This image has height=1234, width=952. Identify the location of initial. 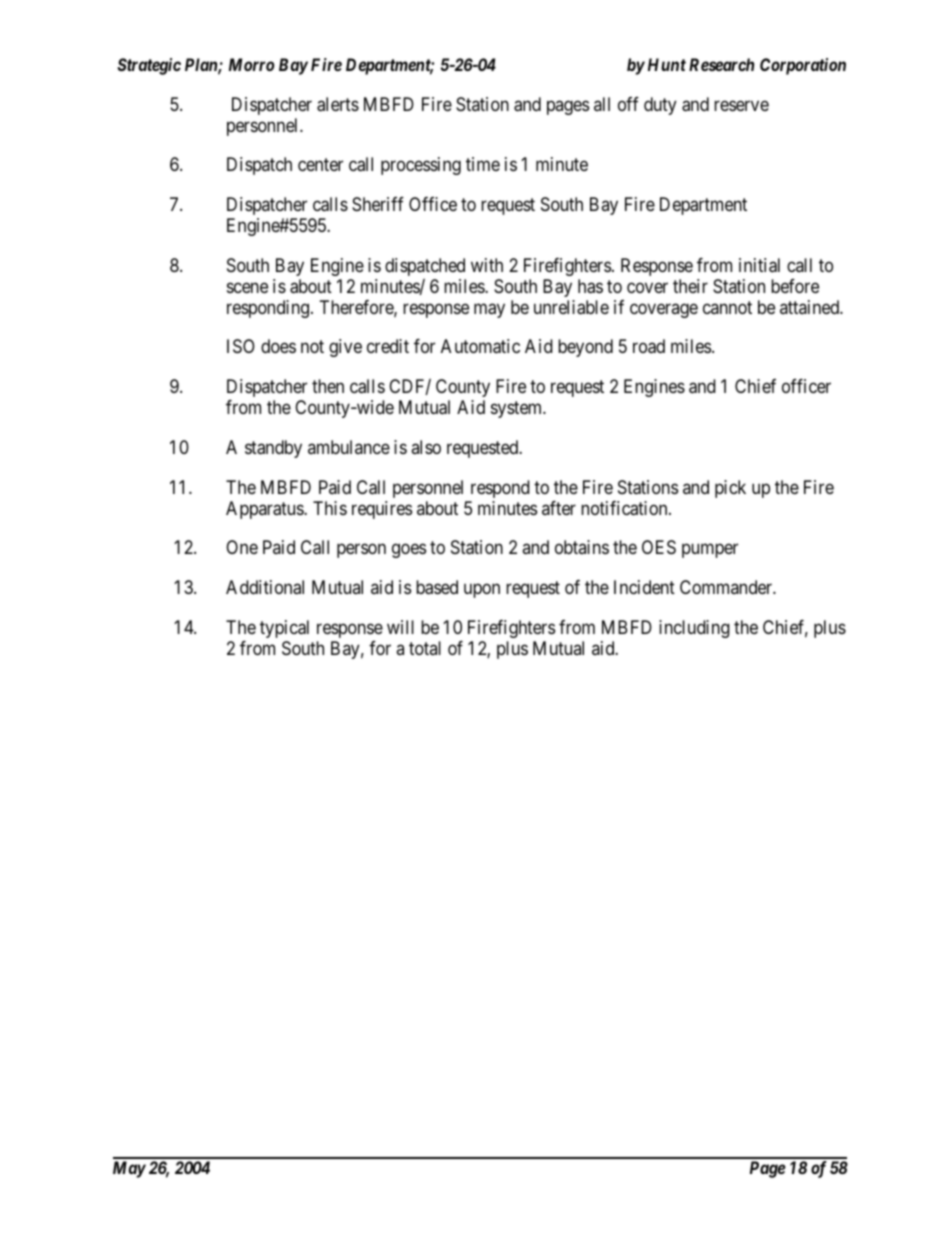
(759, 265).
